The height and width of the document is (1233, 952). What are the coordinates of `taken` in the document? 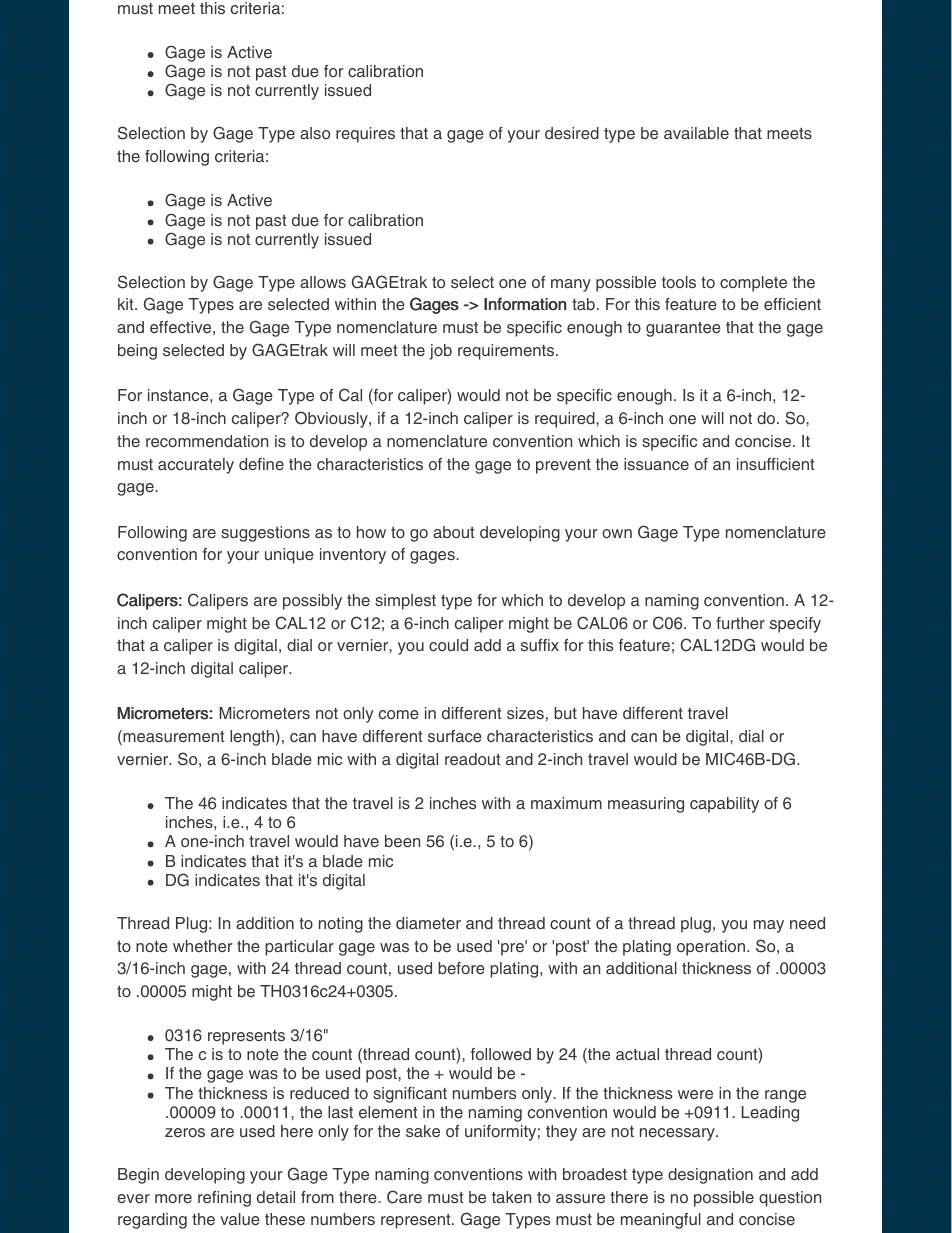 It's located at (511, 1197).
